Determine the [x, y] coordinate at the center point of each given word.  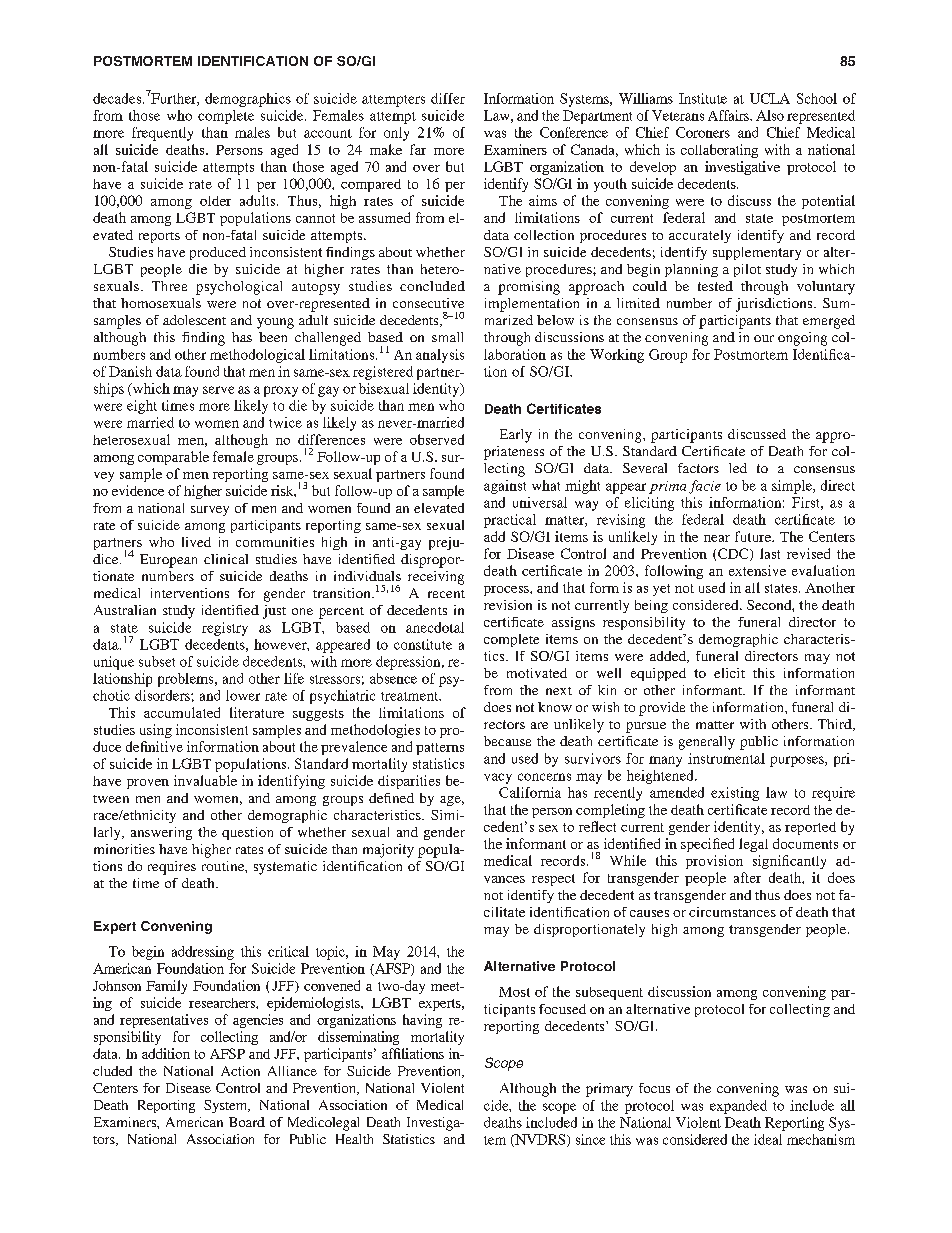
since [590, 1139]
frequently [162, 134]
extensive [757, 570]
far [418, 149]
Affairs [729, 115]
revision [508, 605]
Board [247, 1122]
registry [225, 629]
